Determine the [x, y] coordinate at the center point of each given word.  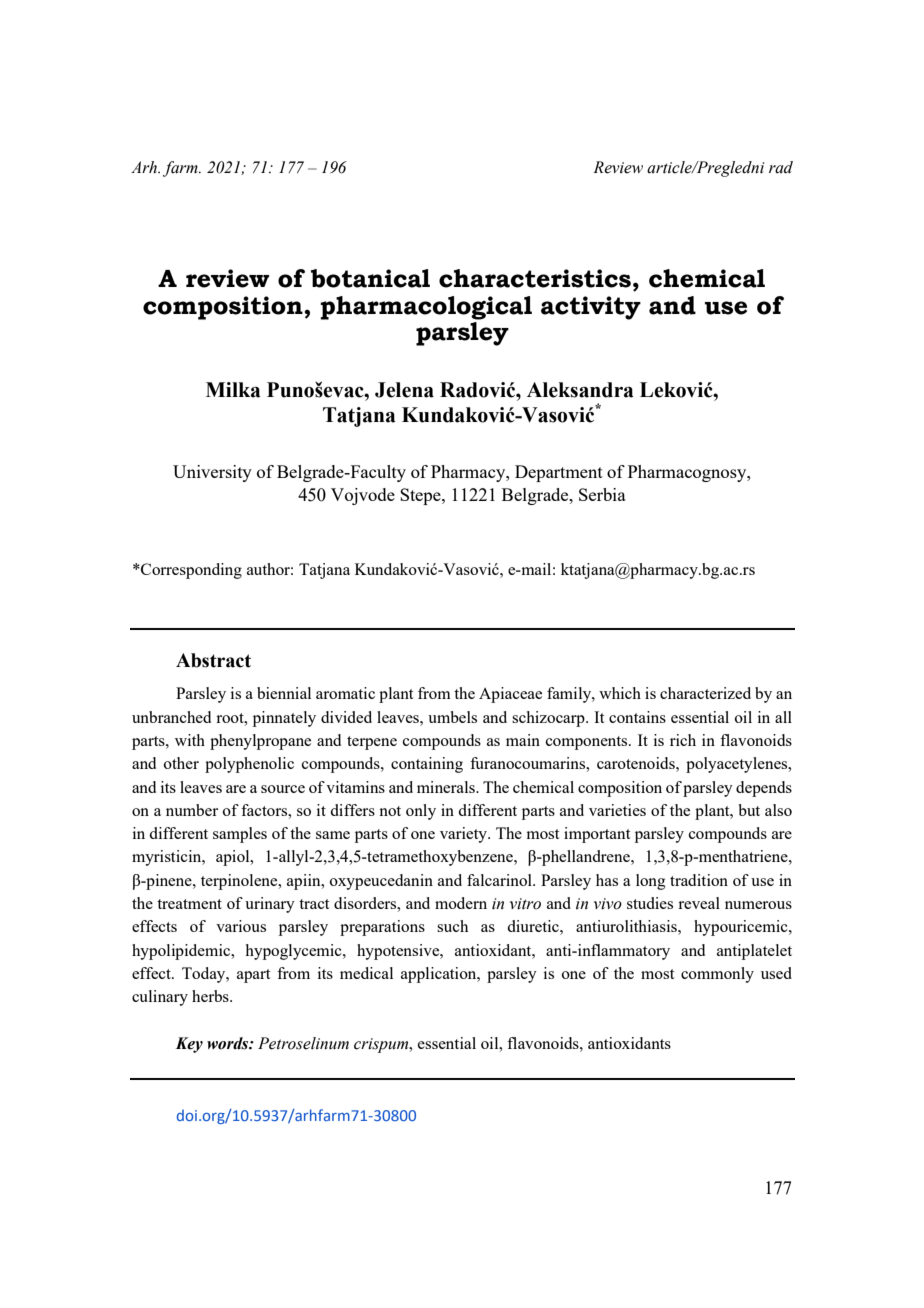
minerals [447, 787]
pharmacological [426, 308]
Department [559, 473]
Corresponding [190, 571]
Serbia [602, 494]
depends [764, 789]
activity [591, 308]
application [440, 975]
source [283, 789]
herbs [211, 996]
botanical [370, 278]
